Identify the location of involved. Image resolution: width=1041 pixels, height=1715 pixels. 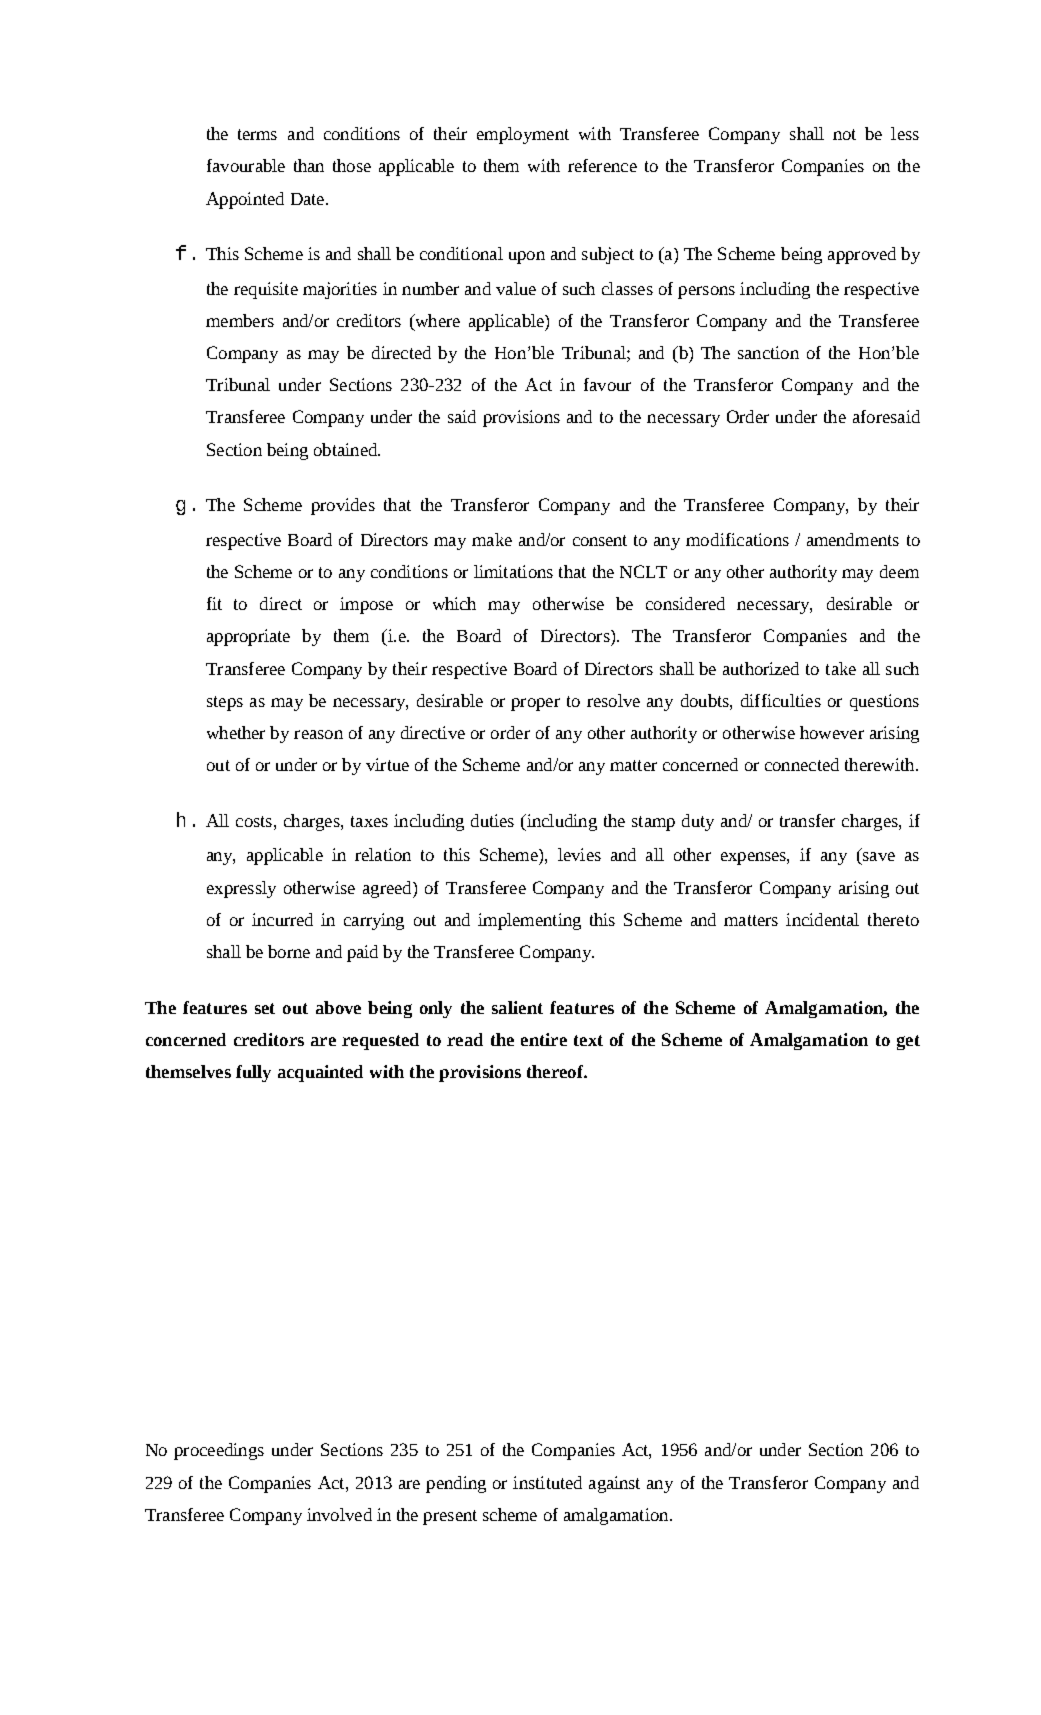
(339, 1514).
